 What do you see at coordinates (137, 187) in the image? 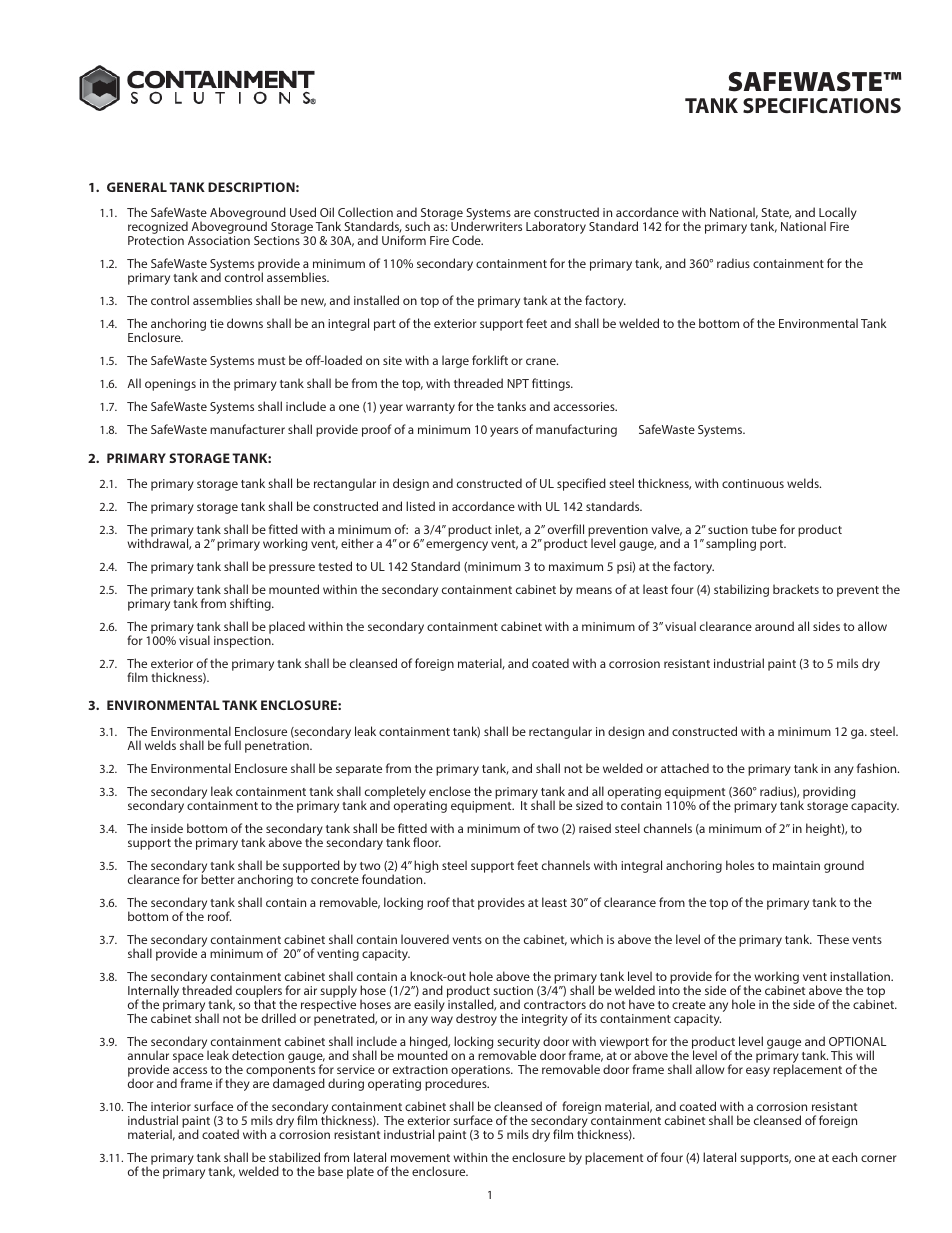
I see `GENERAL` at bounding box center [137, 187].
